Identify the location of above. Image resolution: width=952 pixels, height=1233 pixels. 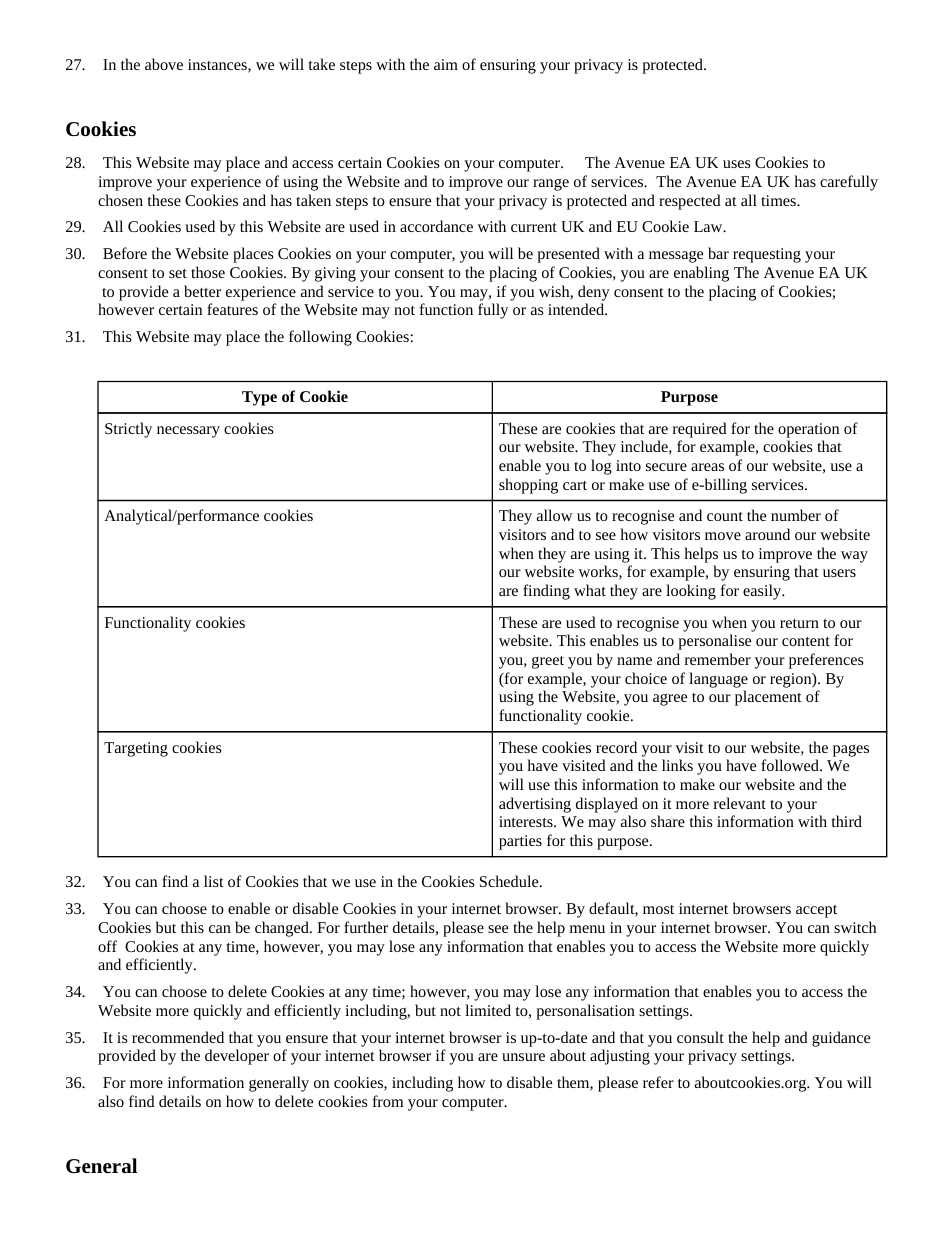
(164, 64).
